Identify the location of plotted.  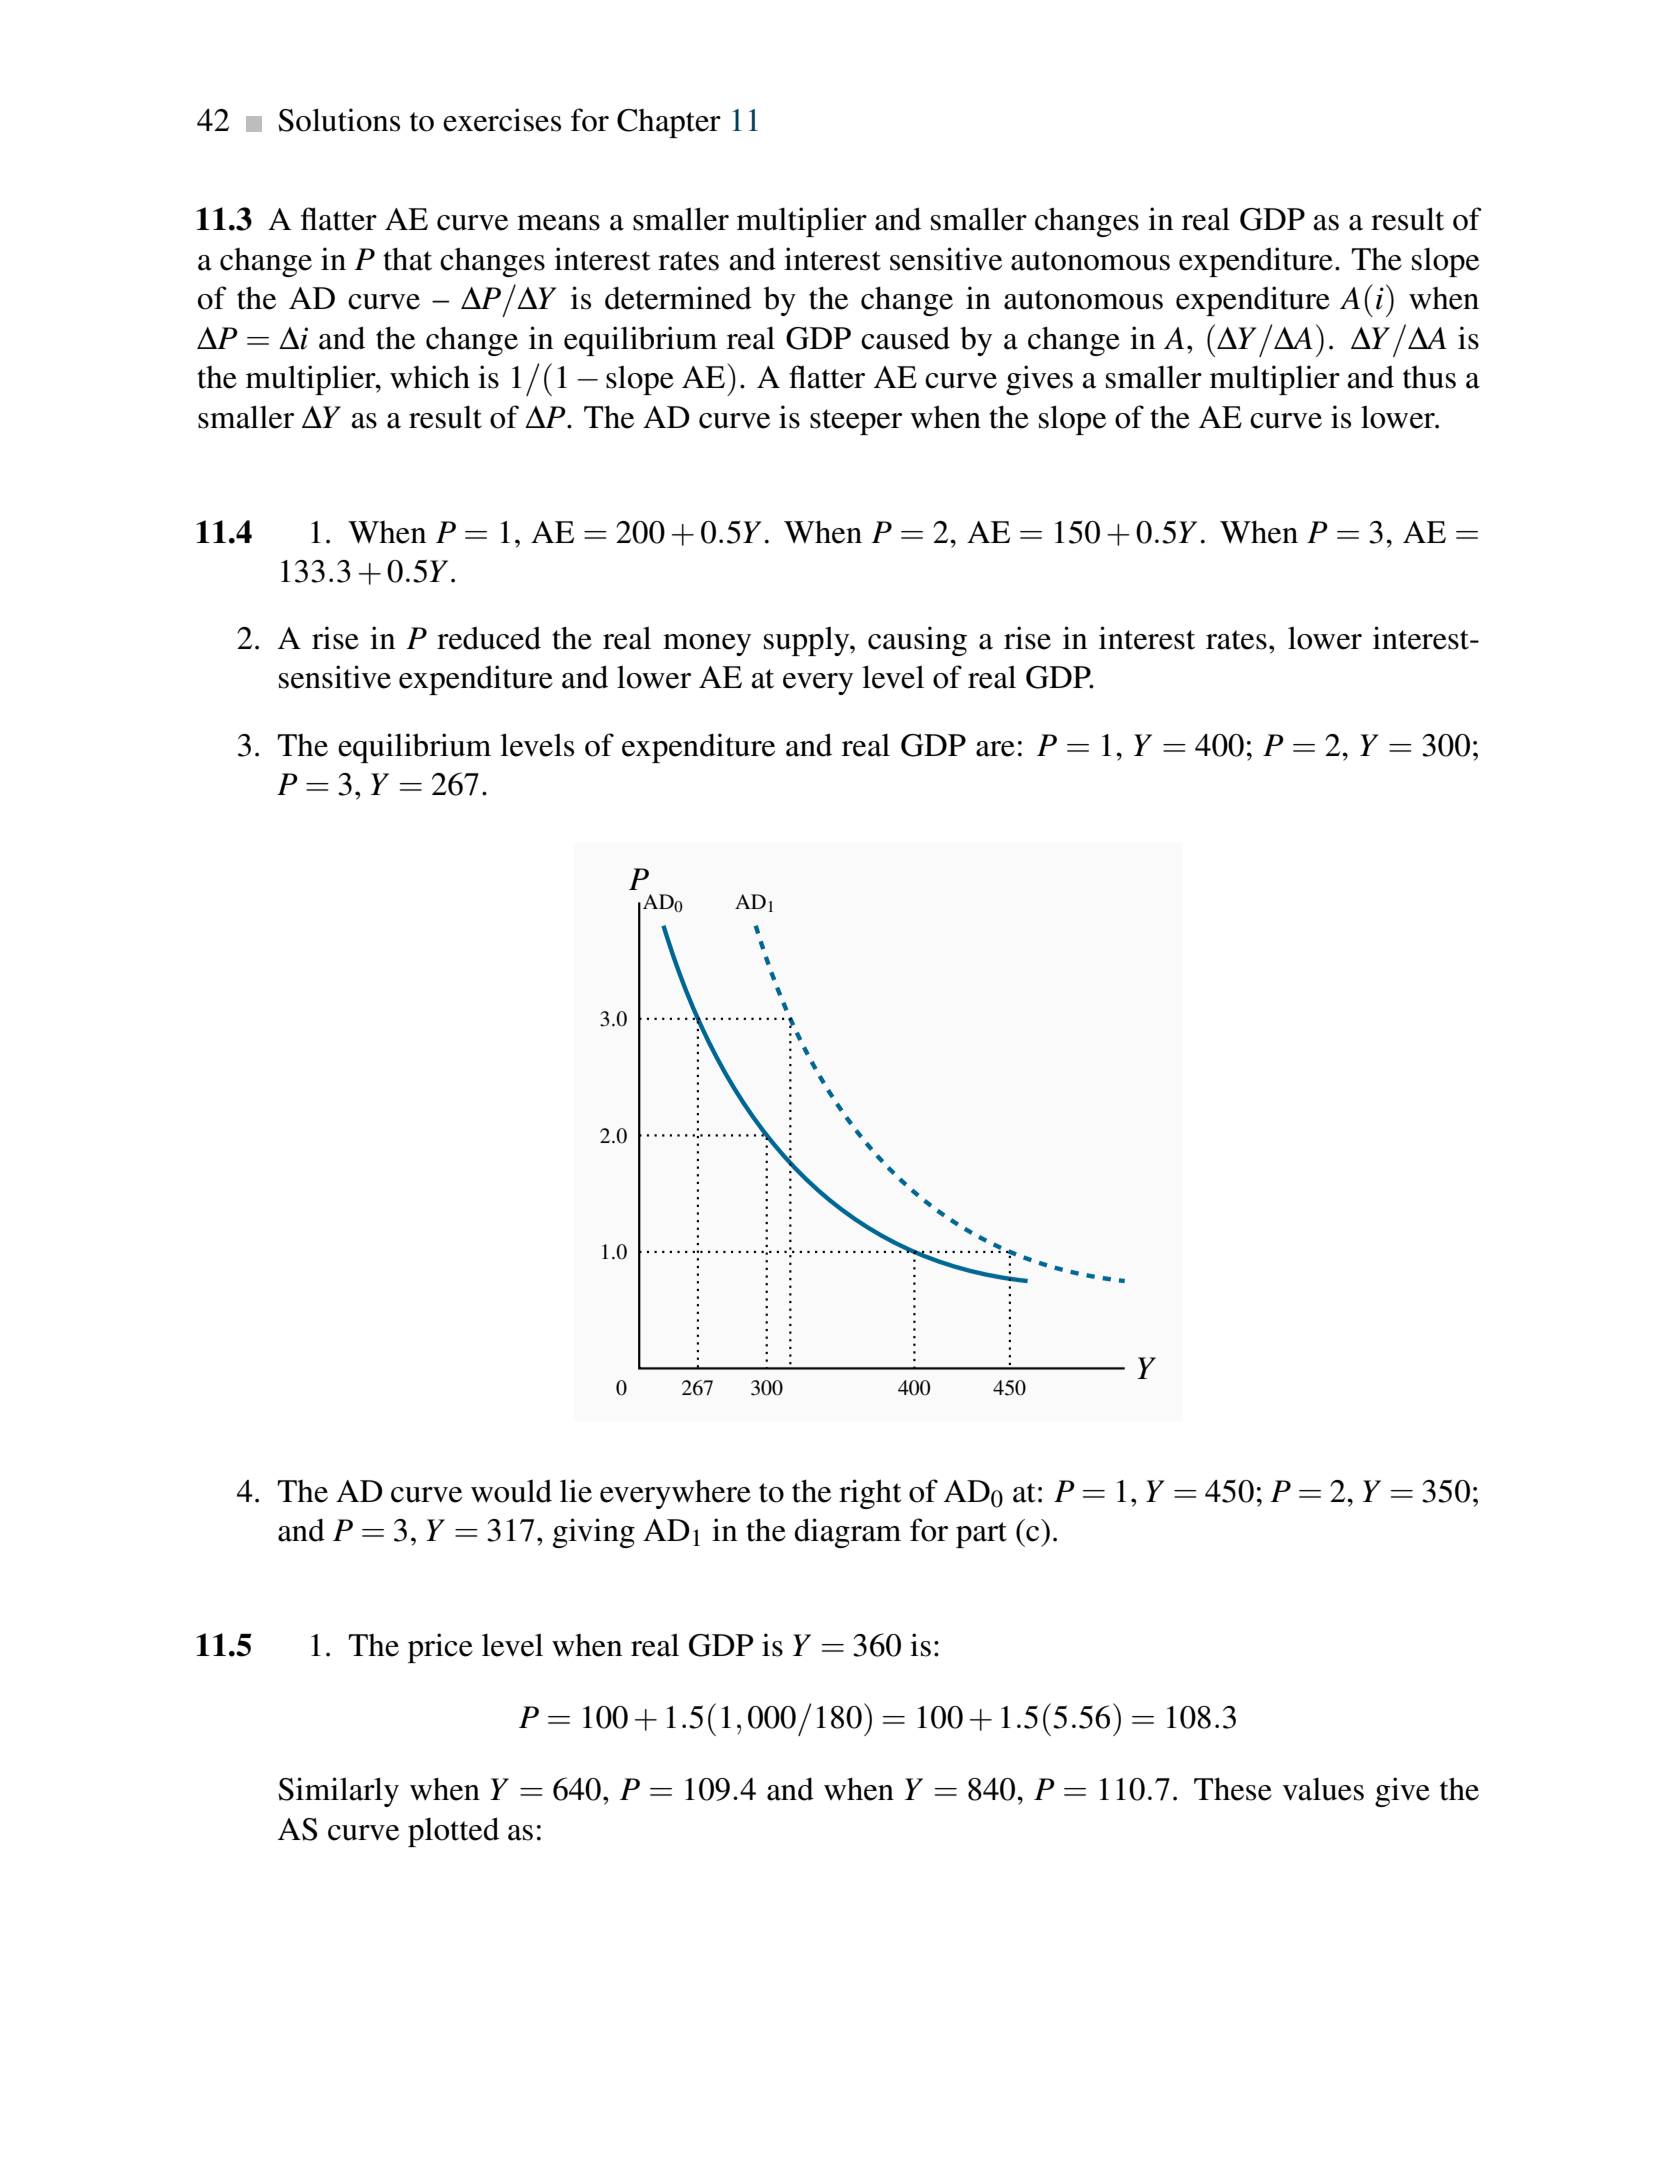
(453, 1832).
